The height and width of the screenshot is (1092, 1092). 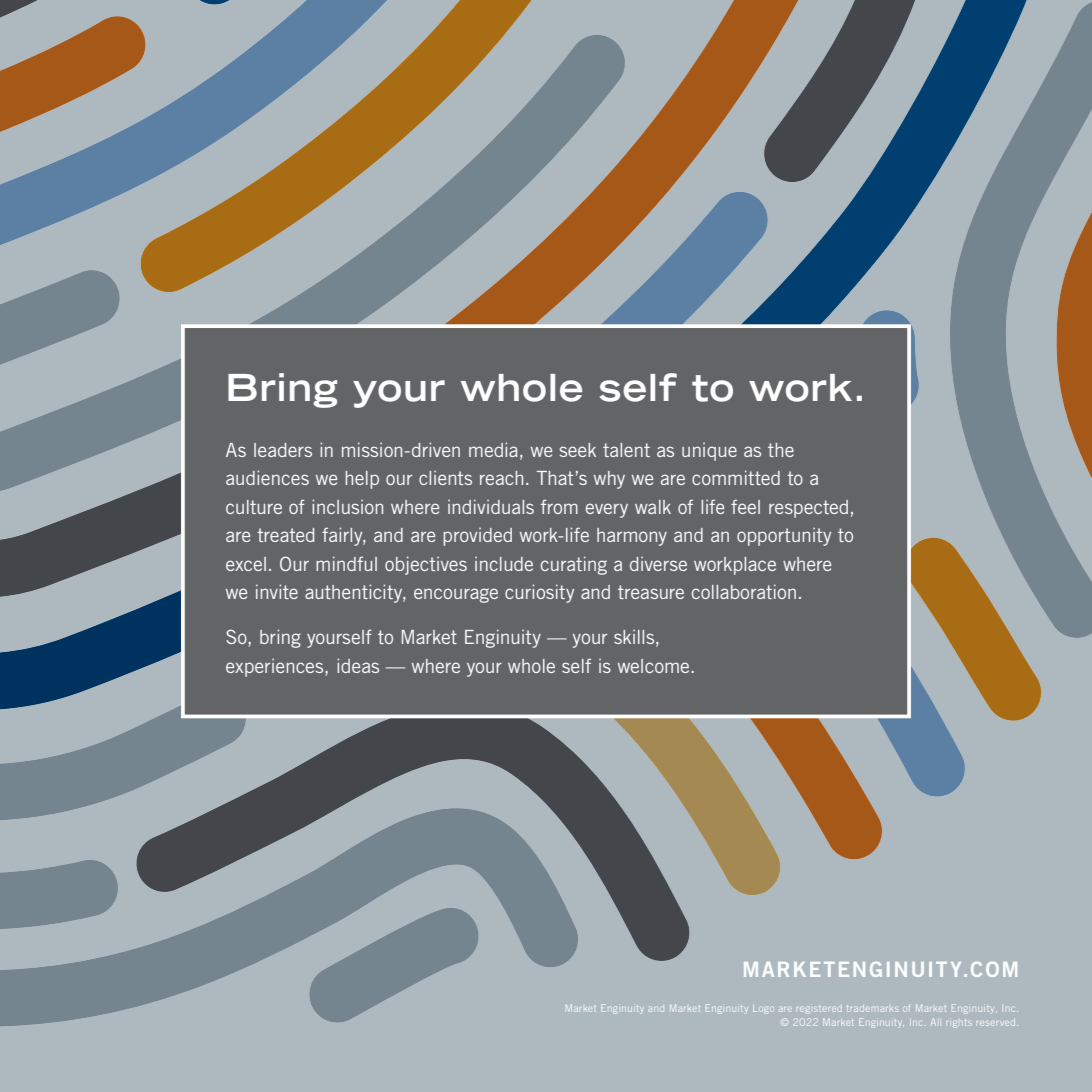 What do you see at coordinates (276, 668) in the screenshot?
I see `experiences` at bounding box center [276, 668].
